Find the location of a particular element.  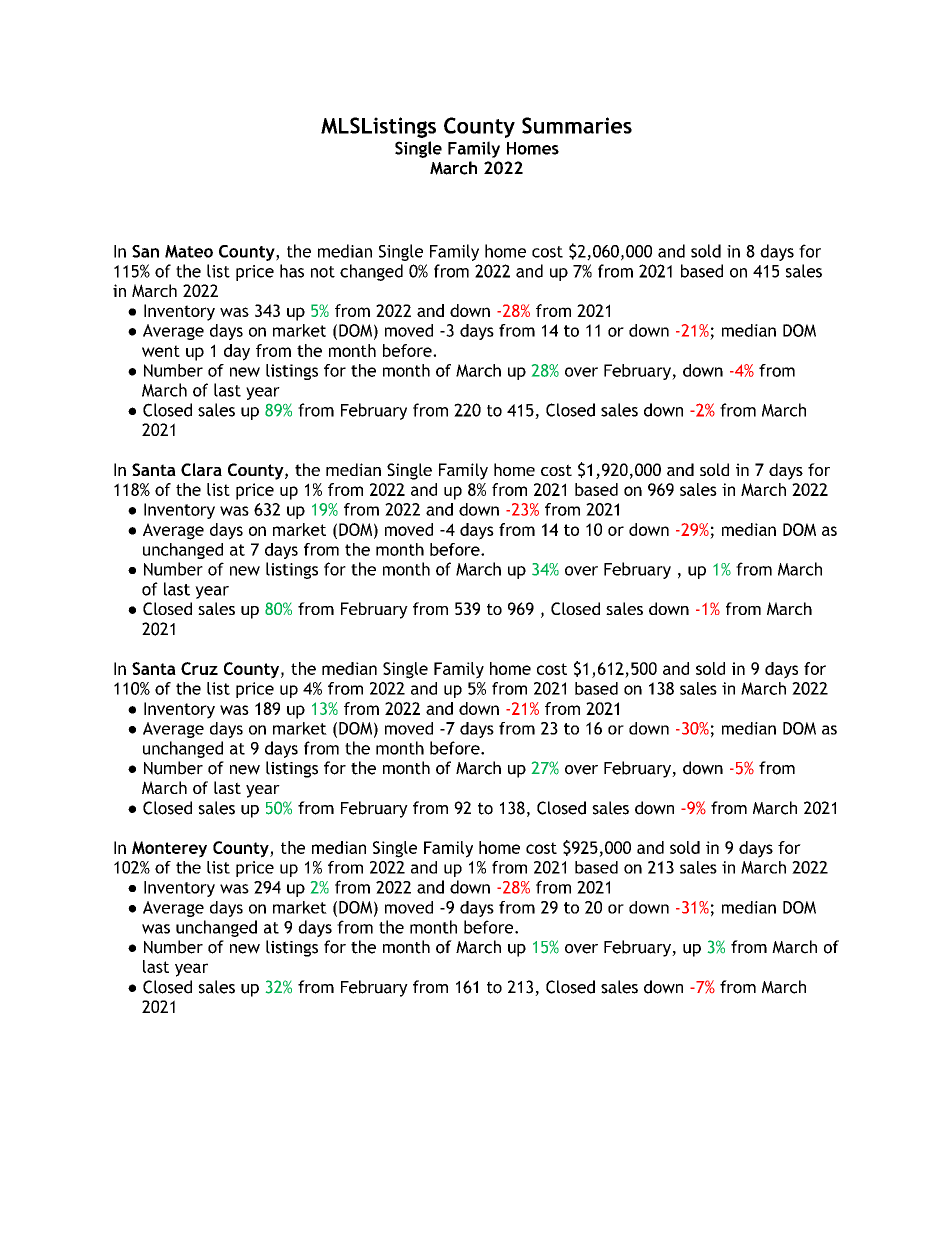

has is located at coordinates (292, 271).
